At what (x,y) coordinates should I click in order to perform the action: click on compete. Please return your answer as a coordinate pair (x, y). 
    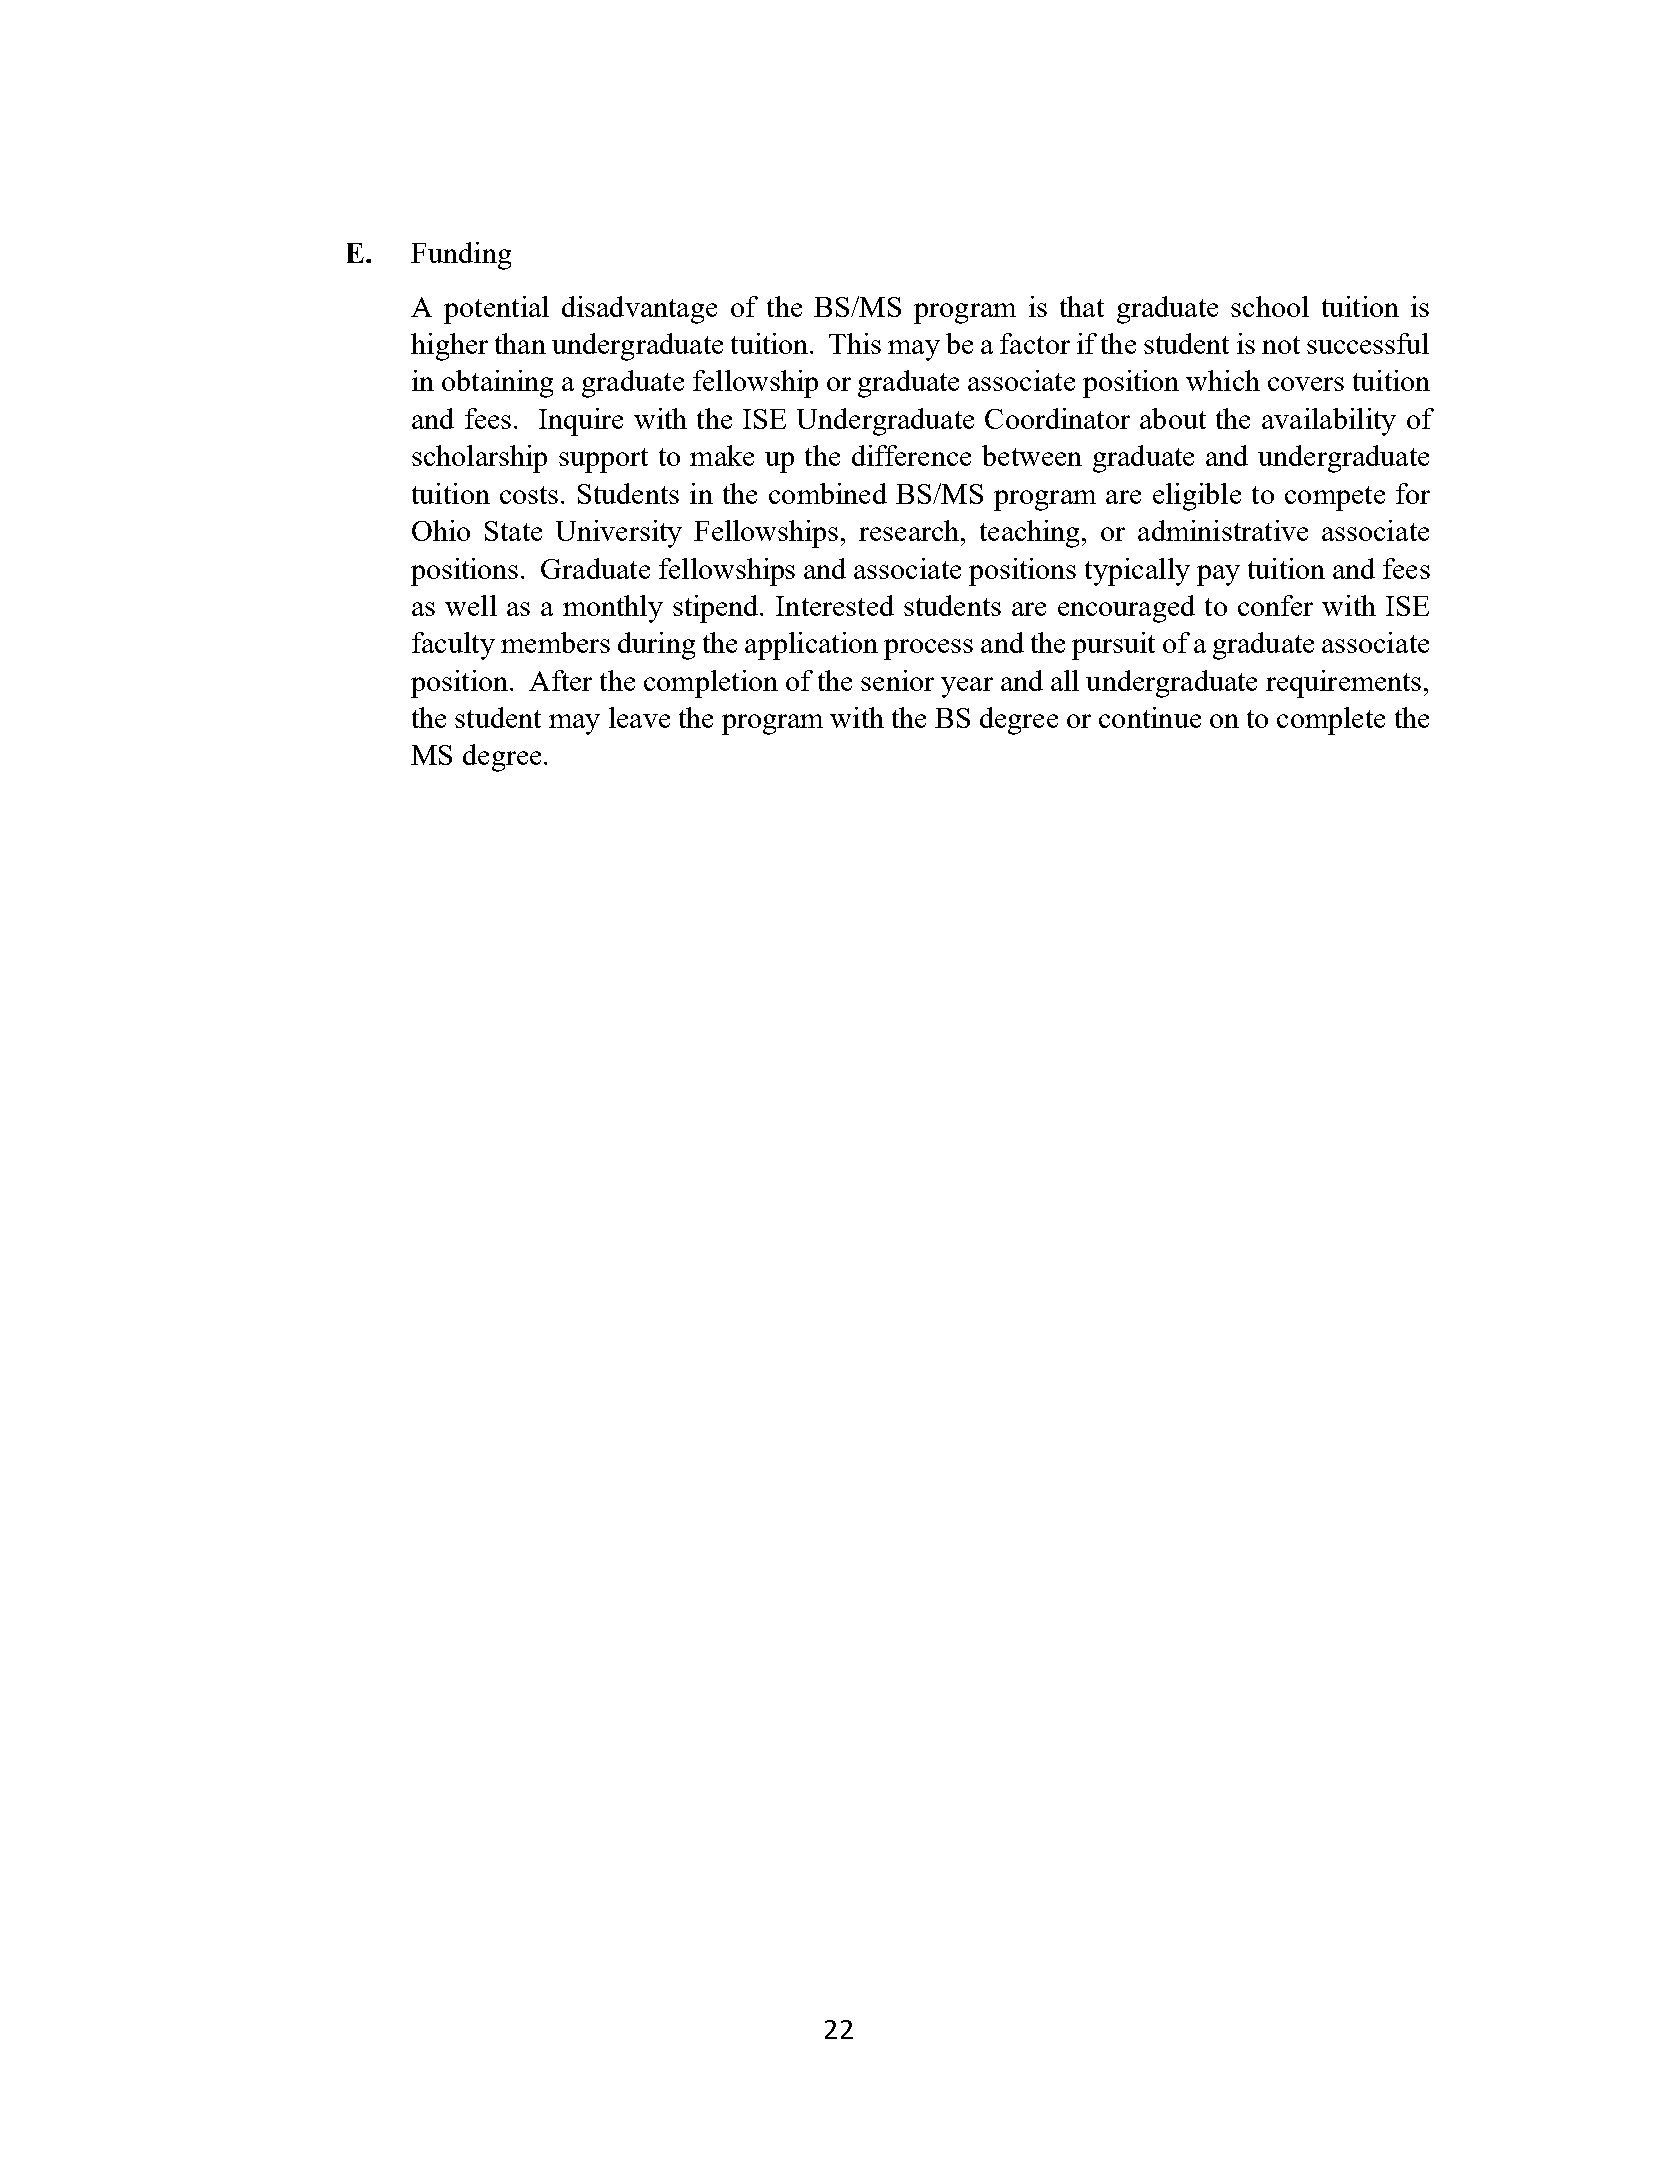
    Looking at the image, I should click on (1335, 498).
